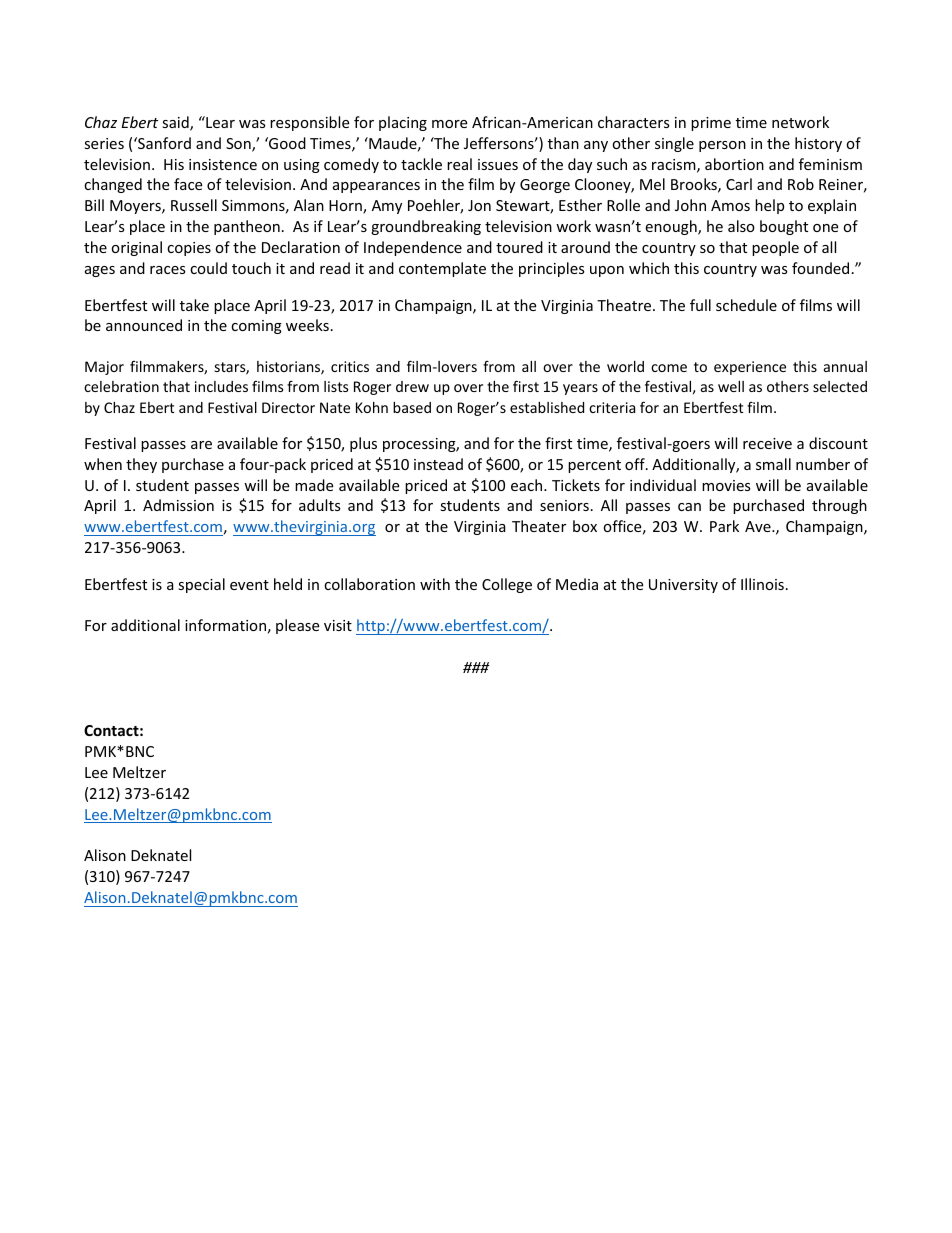  I want to click on Admission, so click(178, 505).
